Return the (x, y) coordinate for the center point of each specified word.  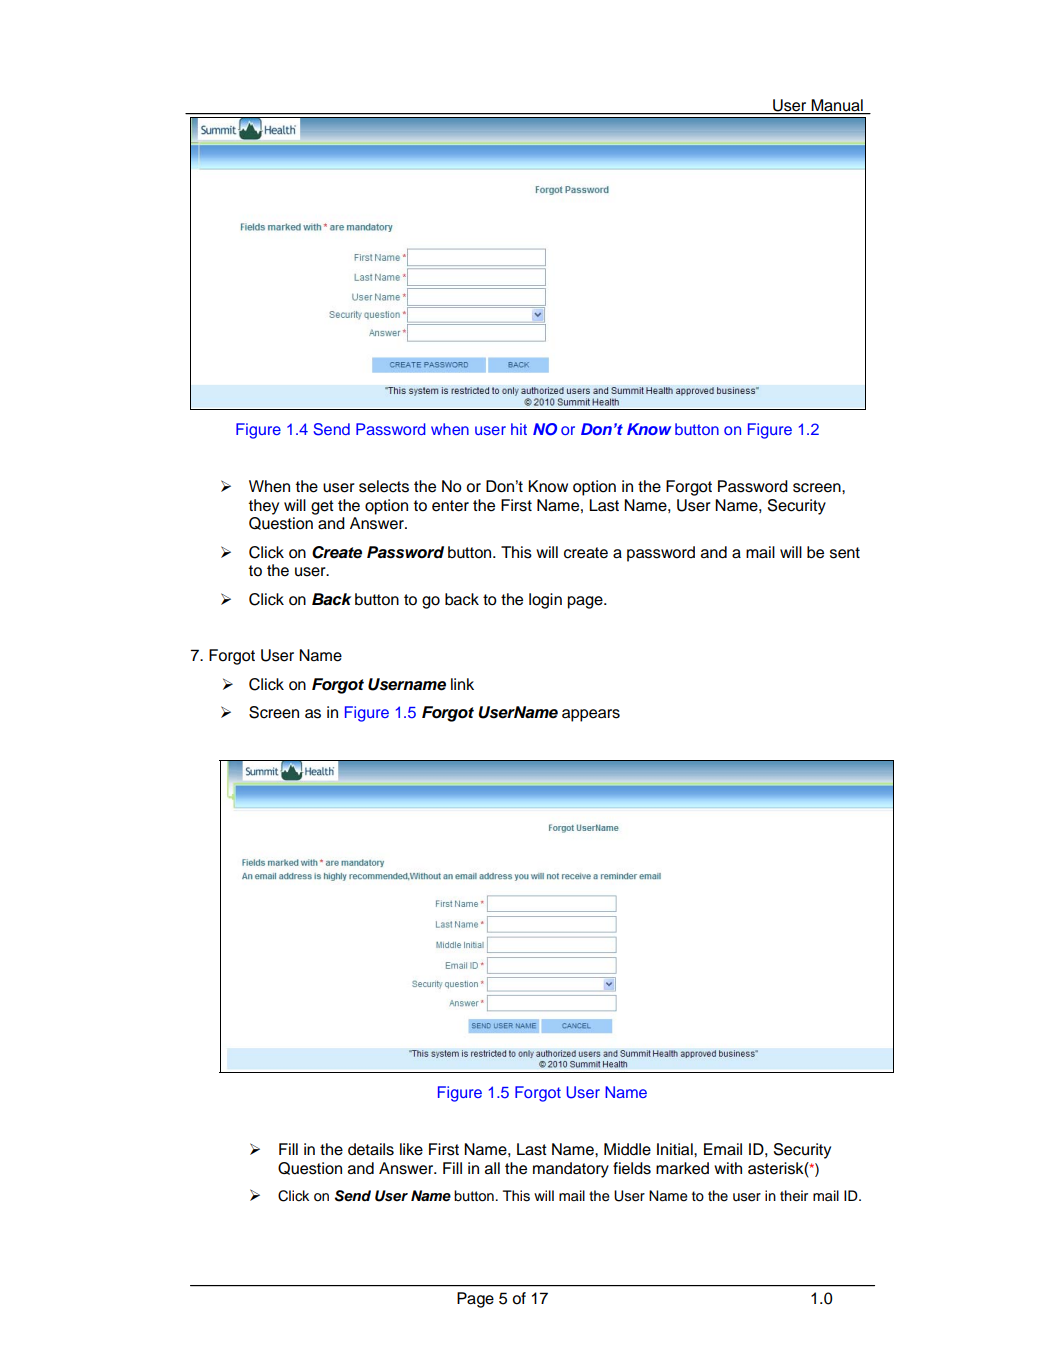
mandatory (571, 1170)
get (322, 507)
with (728, 1168)
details (371, 1149)
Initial (676, 1149)
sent (845, 553)
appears (591, 715)
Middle (627, 1149)
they (264, 507)
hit (519, 429)
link (462, 684)
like (411, 1149)
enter (450, 506)
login (545, 601)
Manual (837, 106)
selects (384, 486)
